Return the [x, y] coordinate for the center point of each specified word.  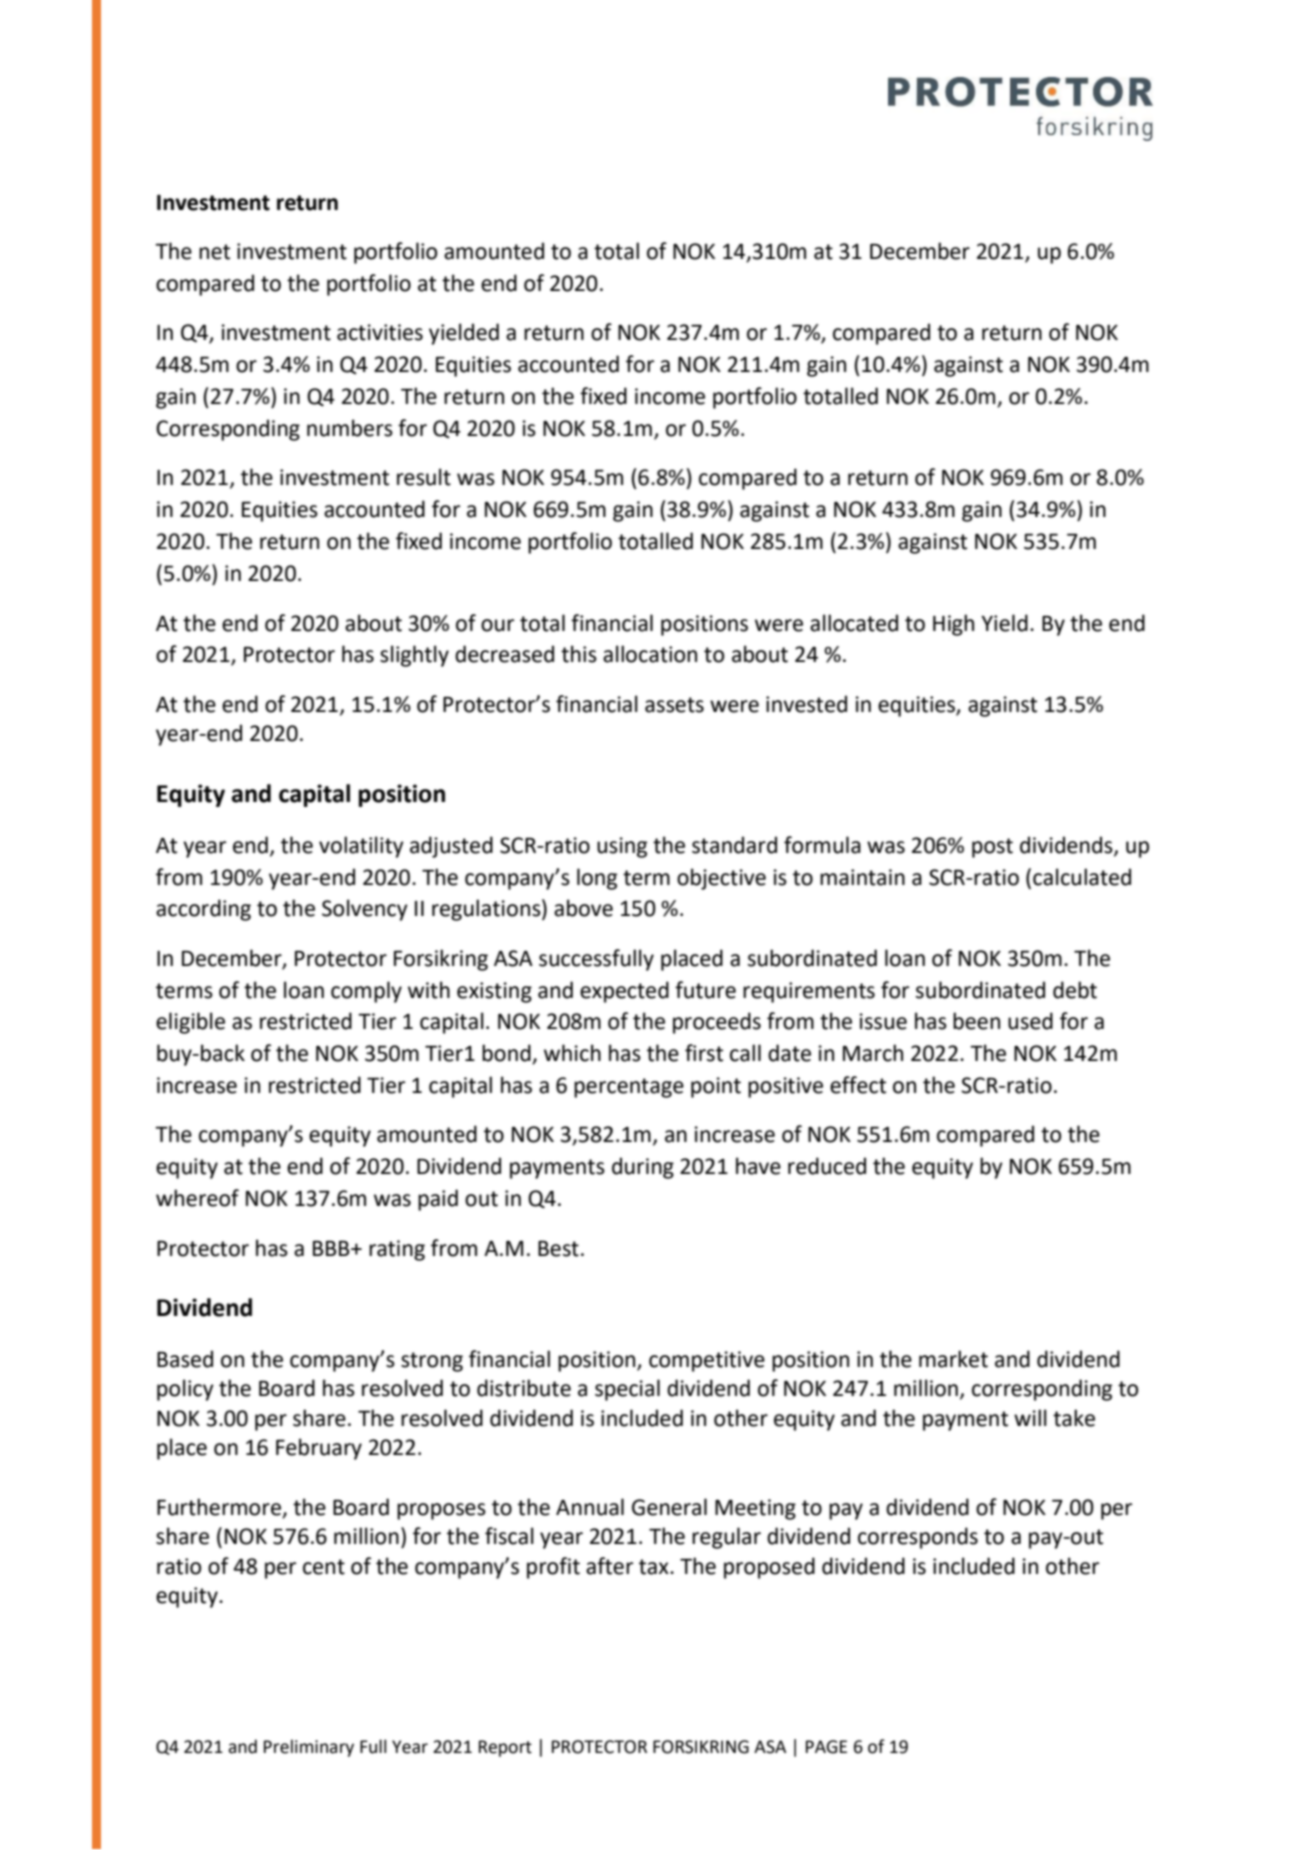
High [953, 625]
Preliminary [309, 1748]
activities [380, 332]
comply [366, 992]
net [214, 252]
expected [624, 992]
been [976, 1021]
